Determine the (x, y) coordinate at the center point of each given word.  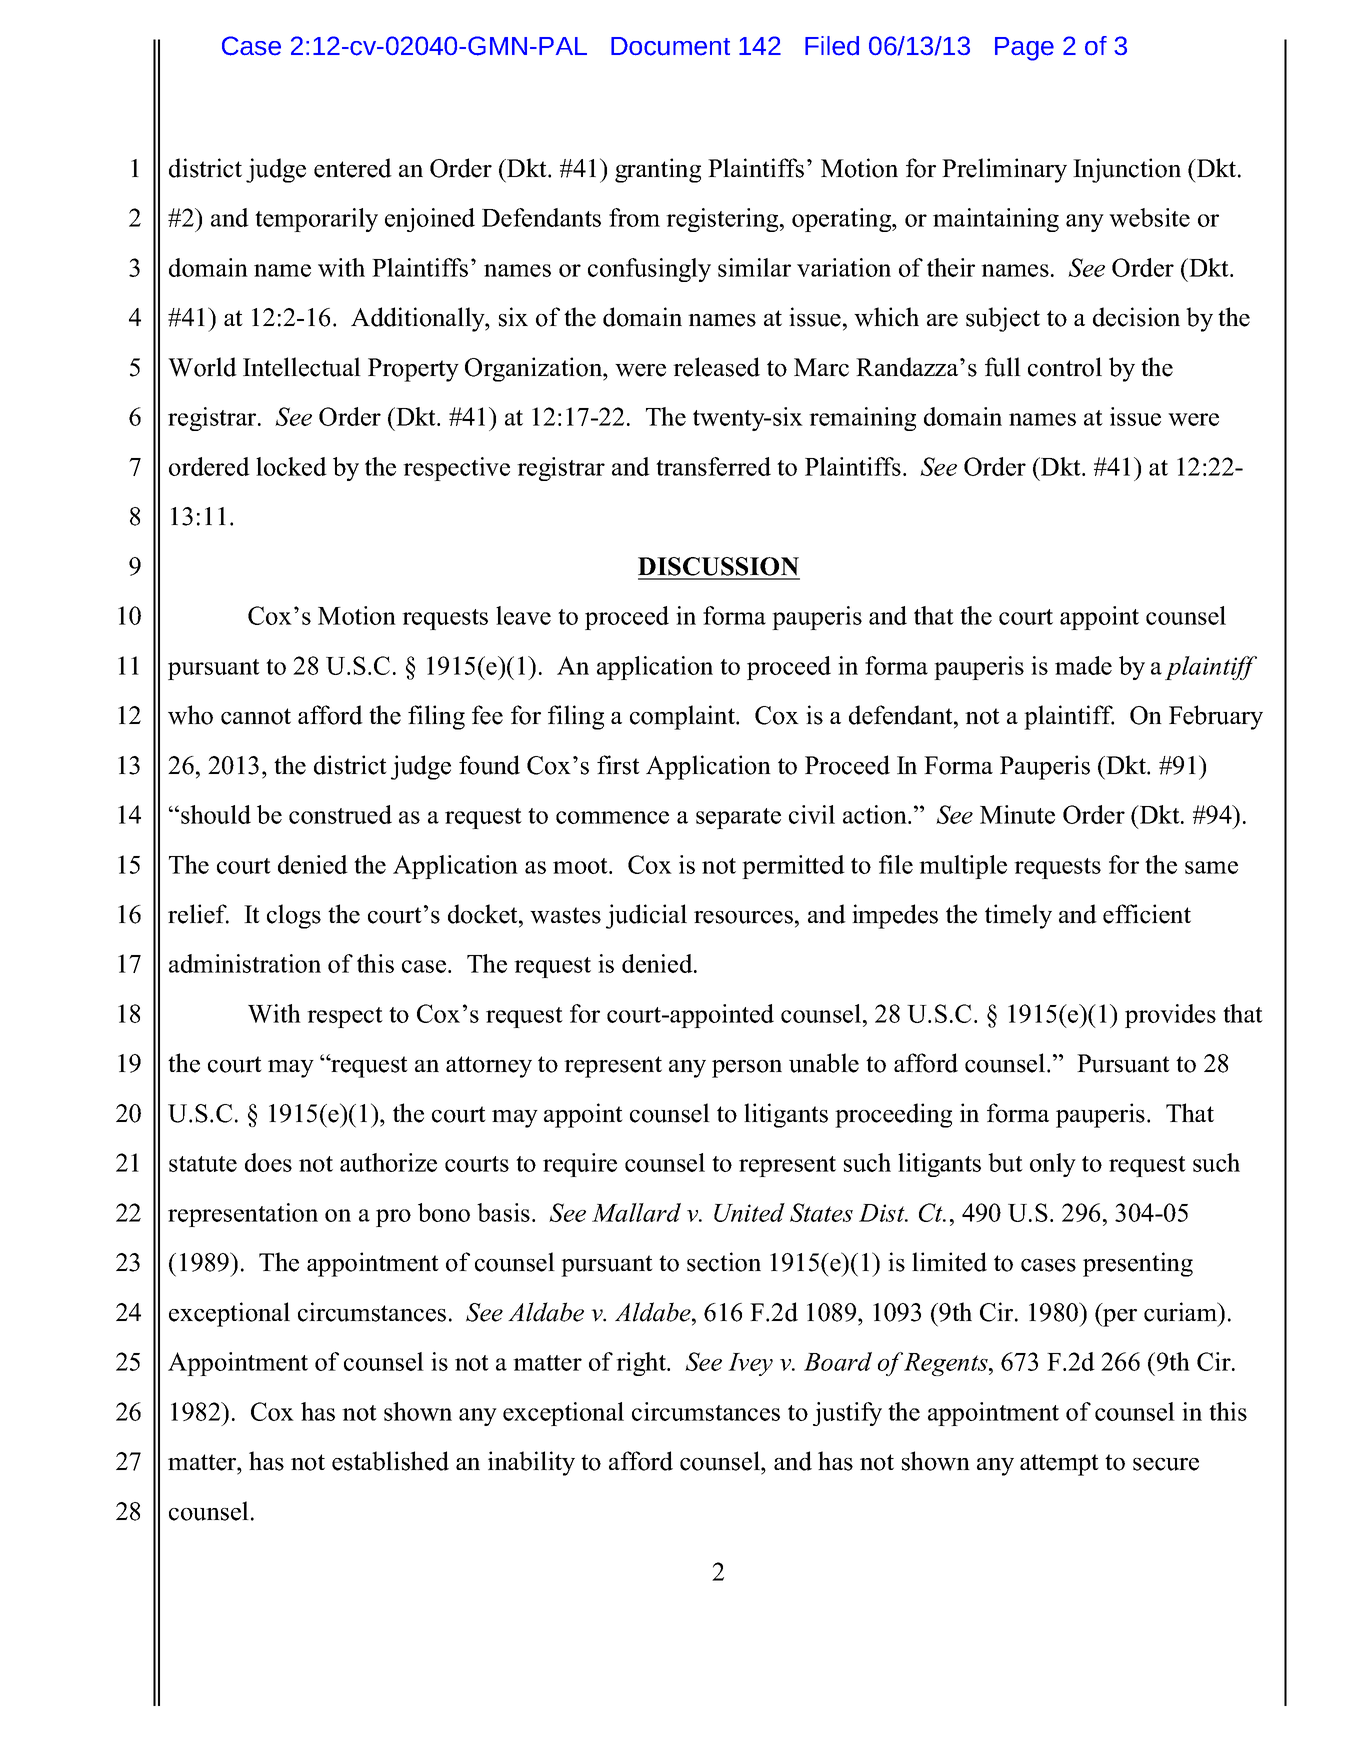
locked (291, 466)
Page (1024, 49)
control (1065, 367)
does (268, 1162)
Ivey (750, 1364)
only (1053, 1165)
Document (670, 46)
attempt (1059, 1465)
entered (353, 168)
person (747, 1069)
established (390, 1461)
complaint (683, 717)
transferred (713, 466)
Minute (1017, 814)
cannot (256, 716)
